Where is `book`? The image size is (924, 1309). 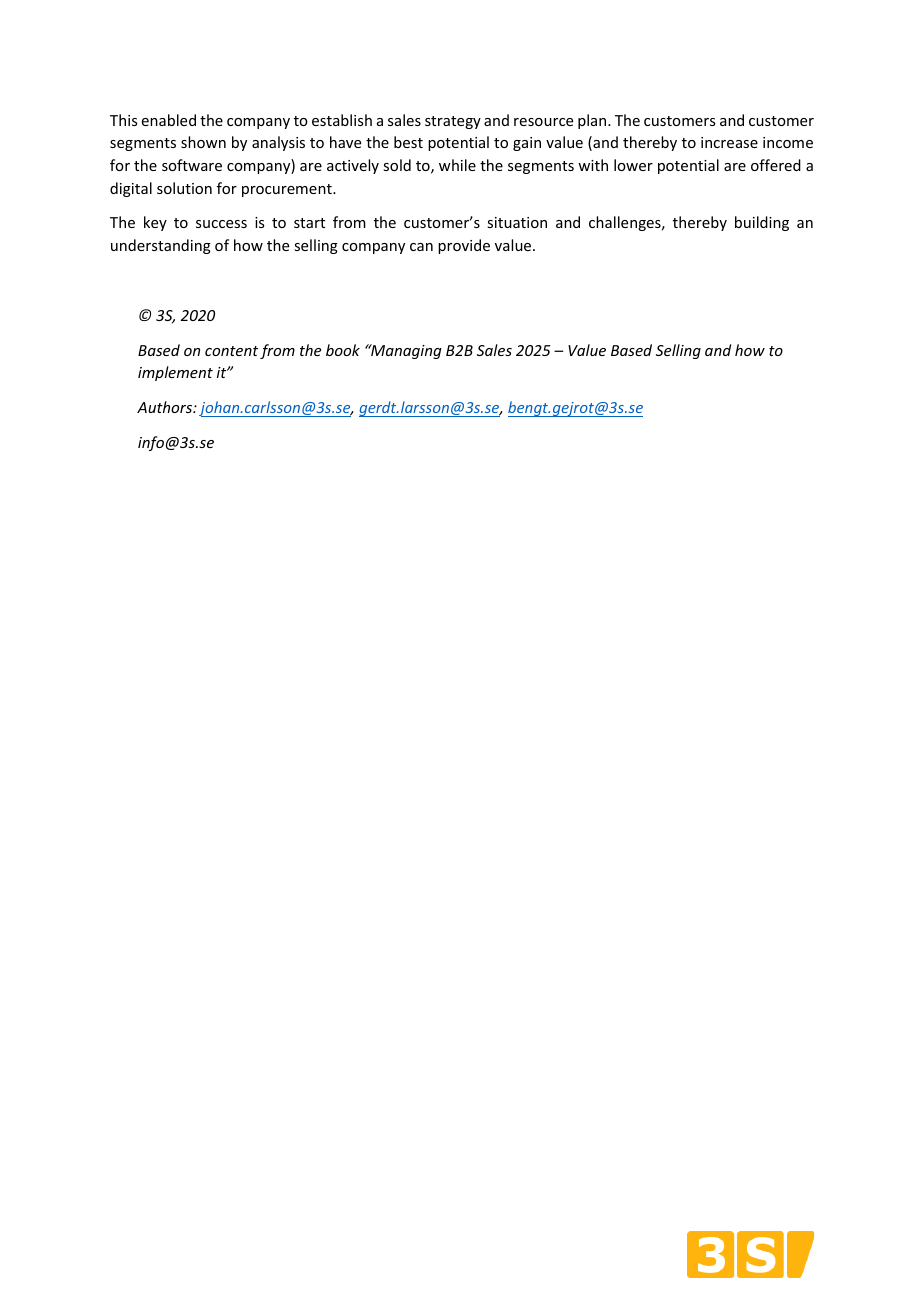 book is located at coordinates (343, 350).
